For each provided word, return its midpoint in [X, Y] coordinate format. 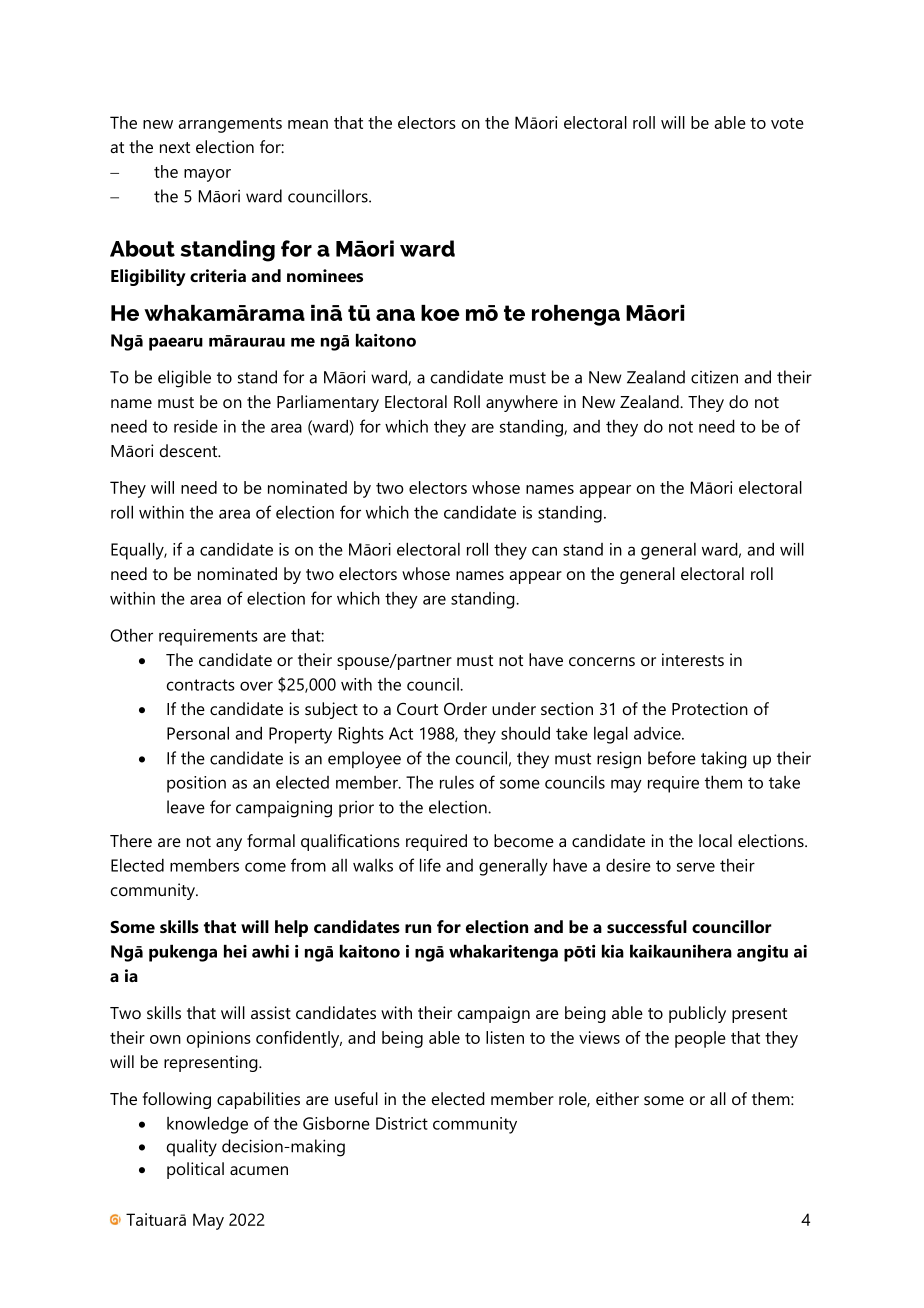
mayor [207, 175]
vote [787, 123]
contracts [201, 685]
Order [465, 708]
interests [693, 659]
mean [308, 124]
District [402, 1123]
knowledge [207, 1125]
